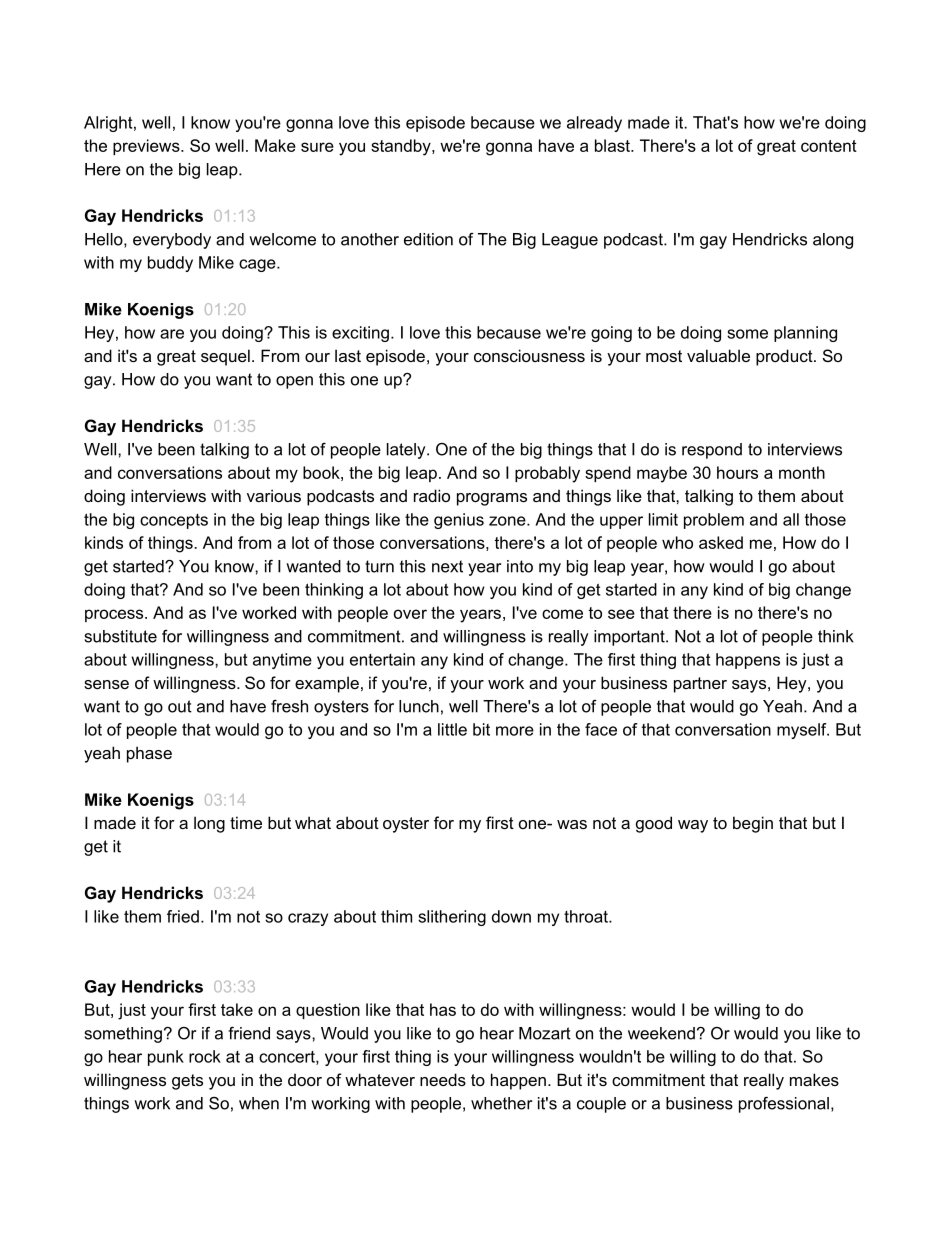 Image resolution: width=952 pixels, height=1233 pixels. Describe the element at coordinates (718, 355) in the document. I see `valuable` at that location.
